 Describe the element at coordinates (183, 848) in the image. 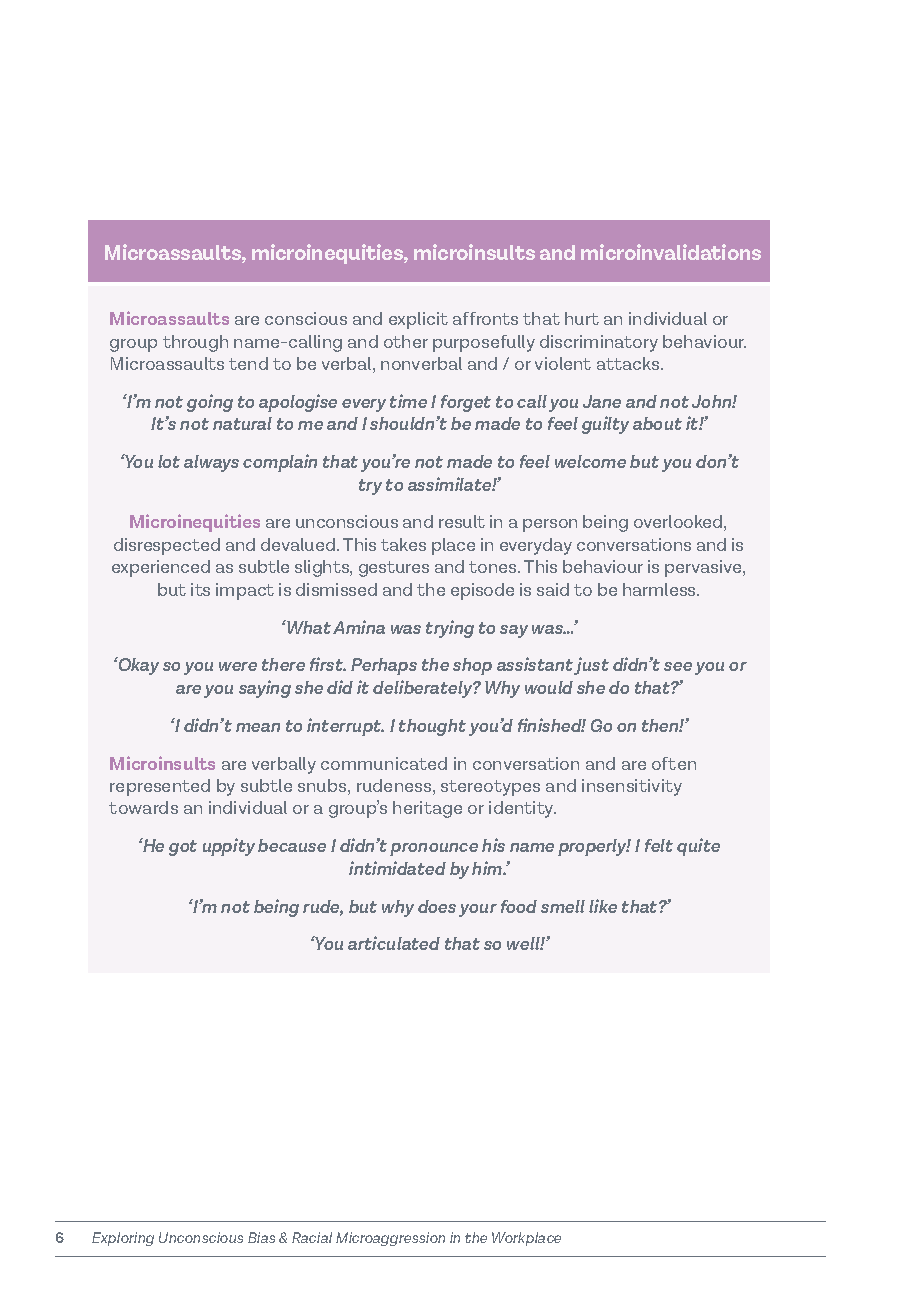

I see `got` at that location.
